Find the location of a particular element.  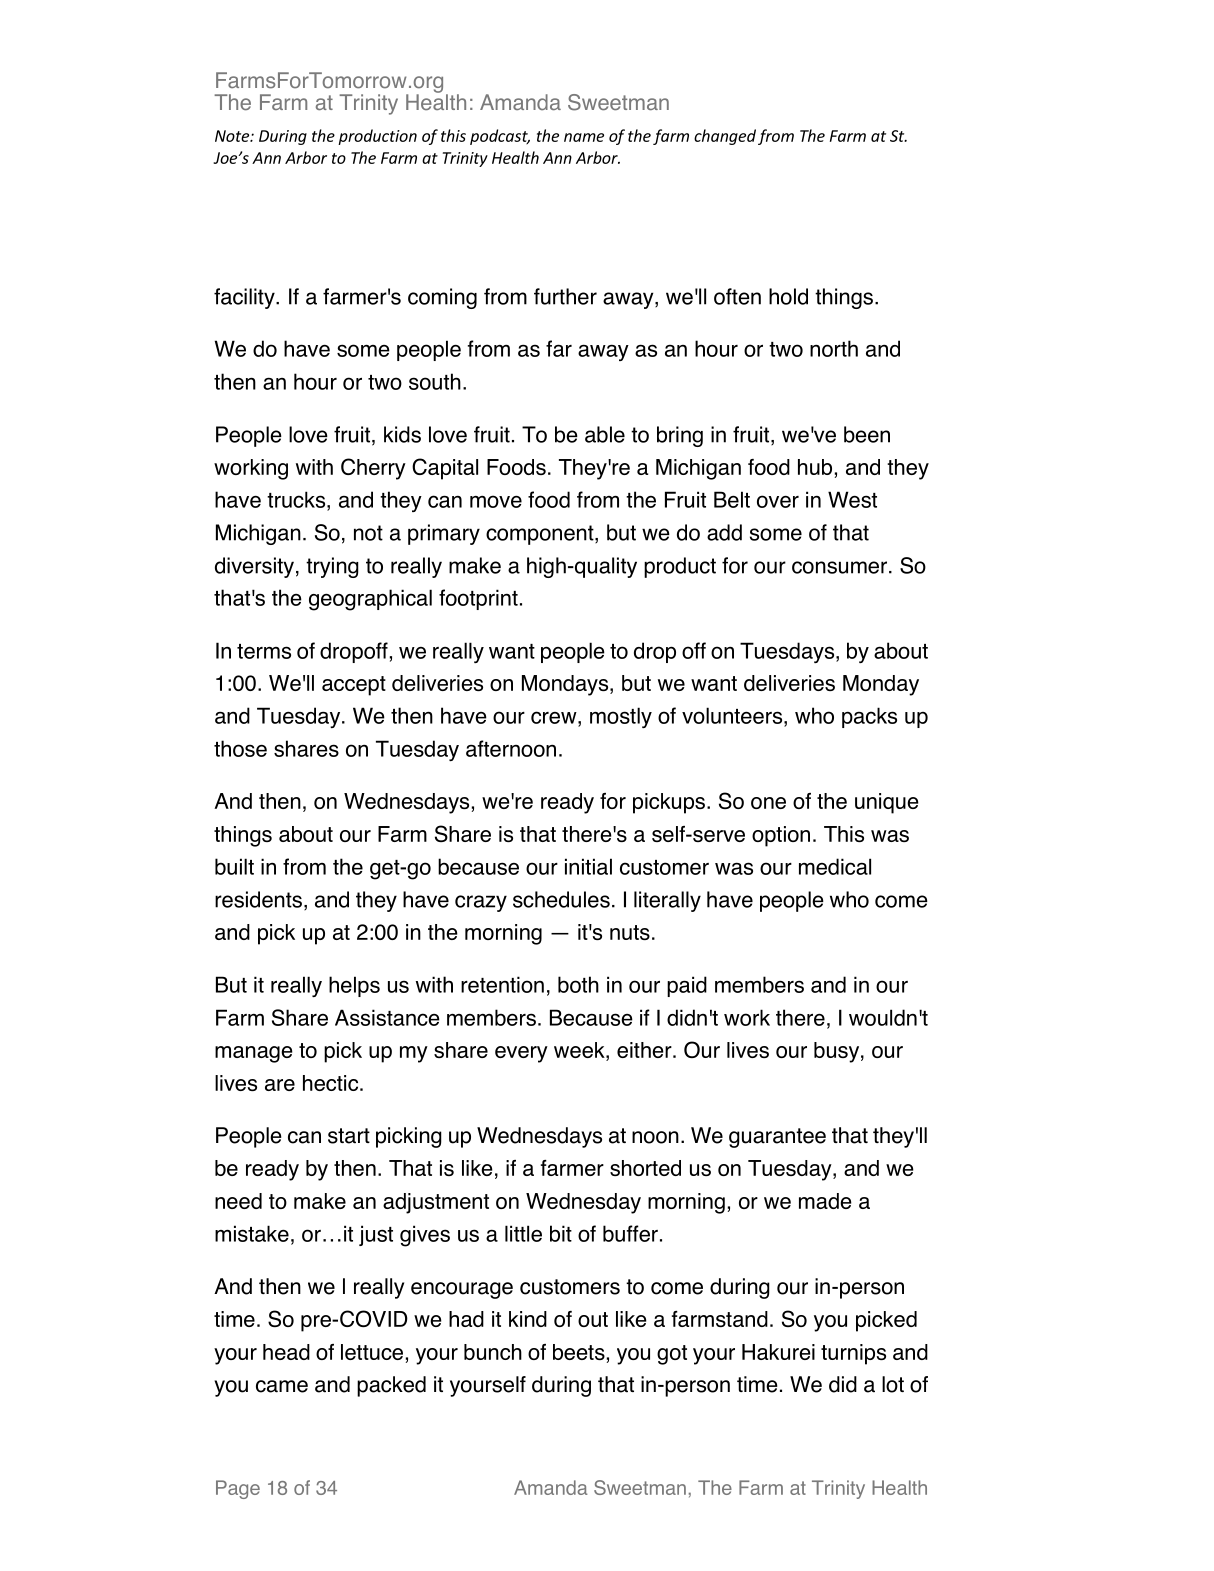

name is located at coordinates (584, 137).
